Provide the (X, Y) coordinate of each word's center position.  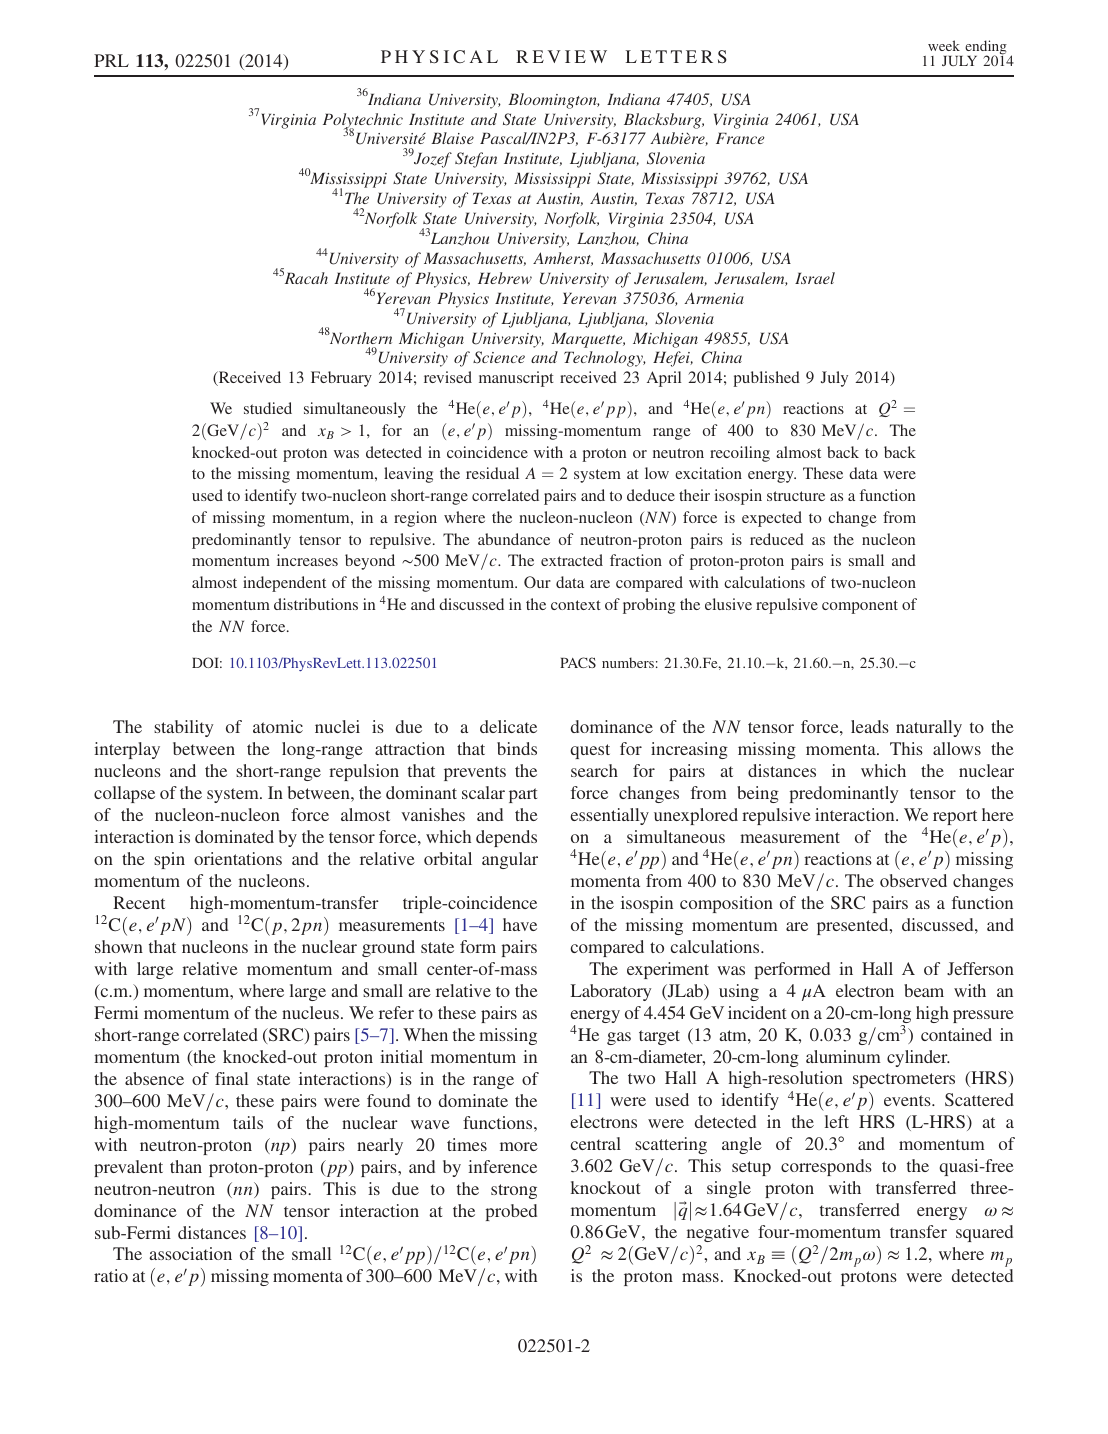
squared (984, 1233)
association (190, 1253)
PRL (111, 60)
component (860, 607)
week (944, 45)
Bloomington (553, 101)
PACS (578, 662)
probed (511, 1212)
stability (183, 728)
